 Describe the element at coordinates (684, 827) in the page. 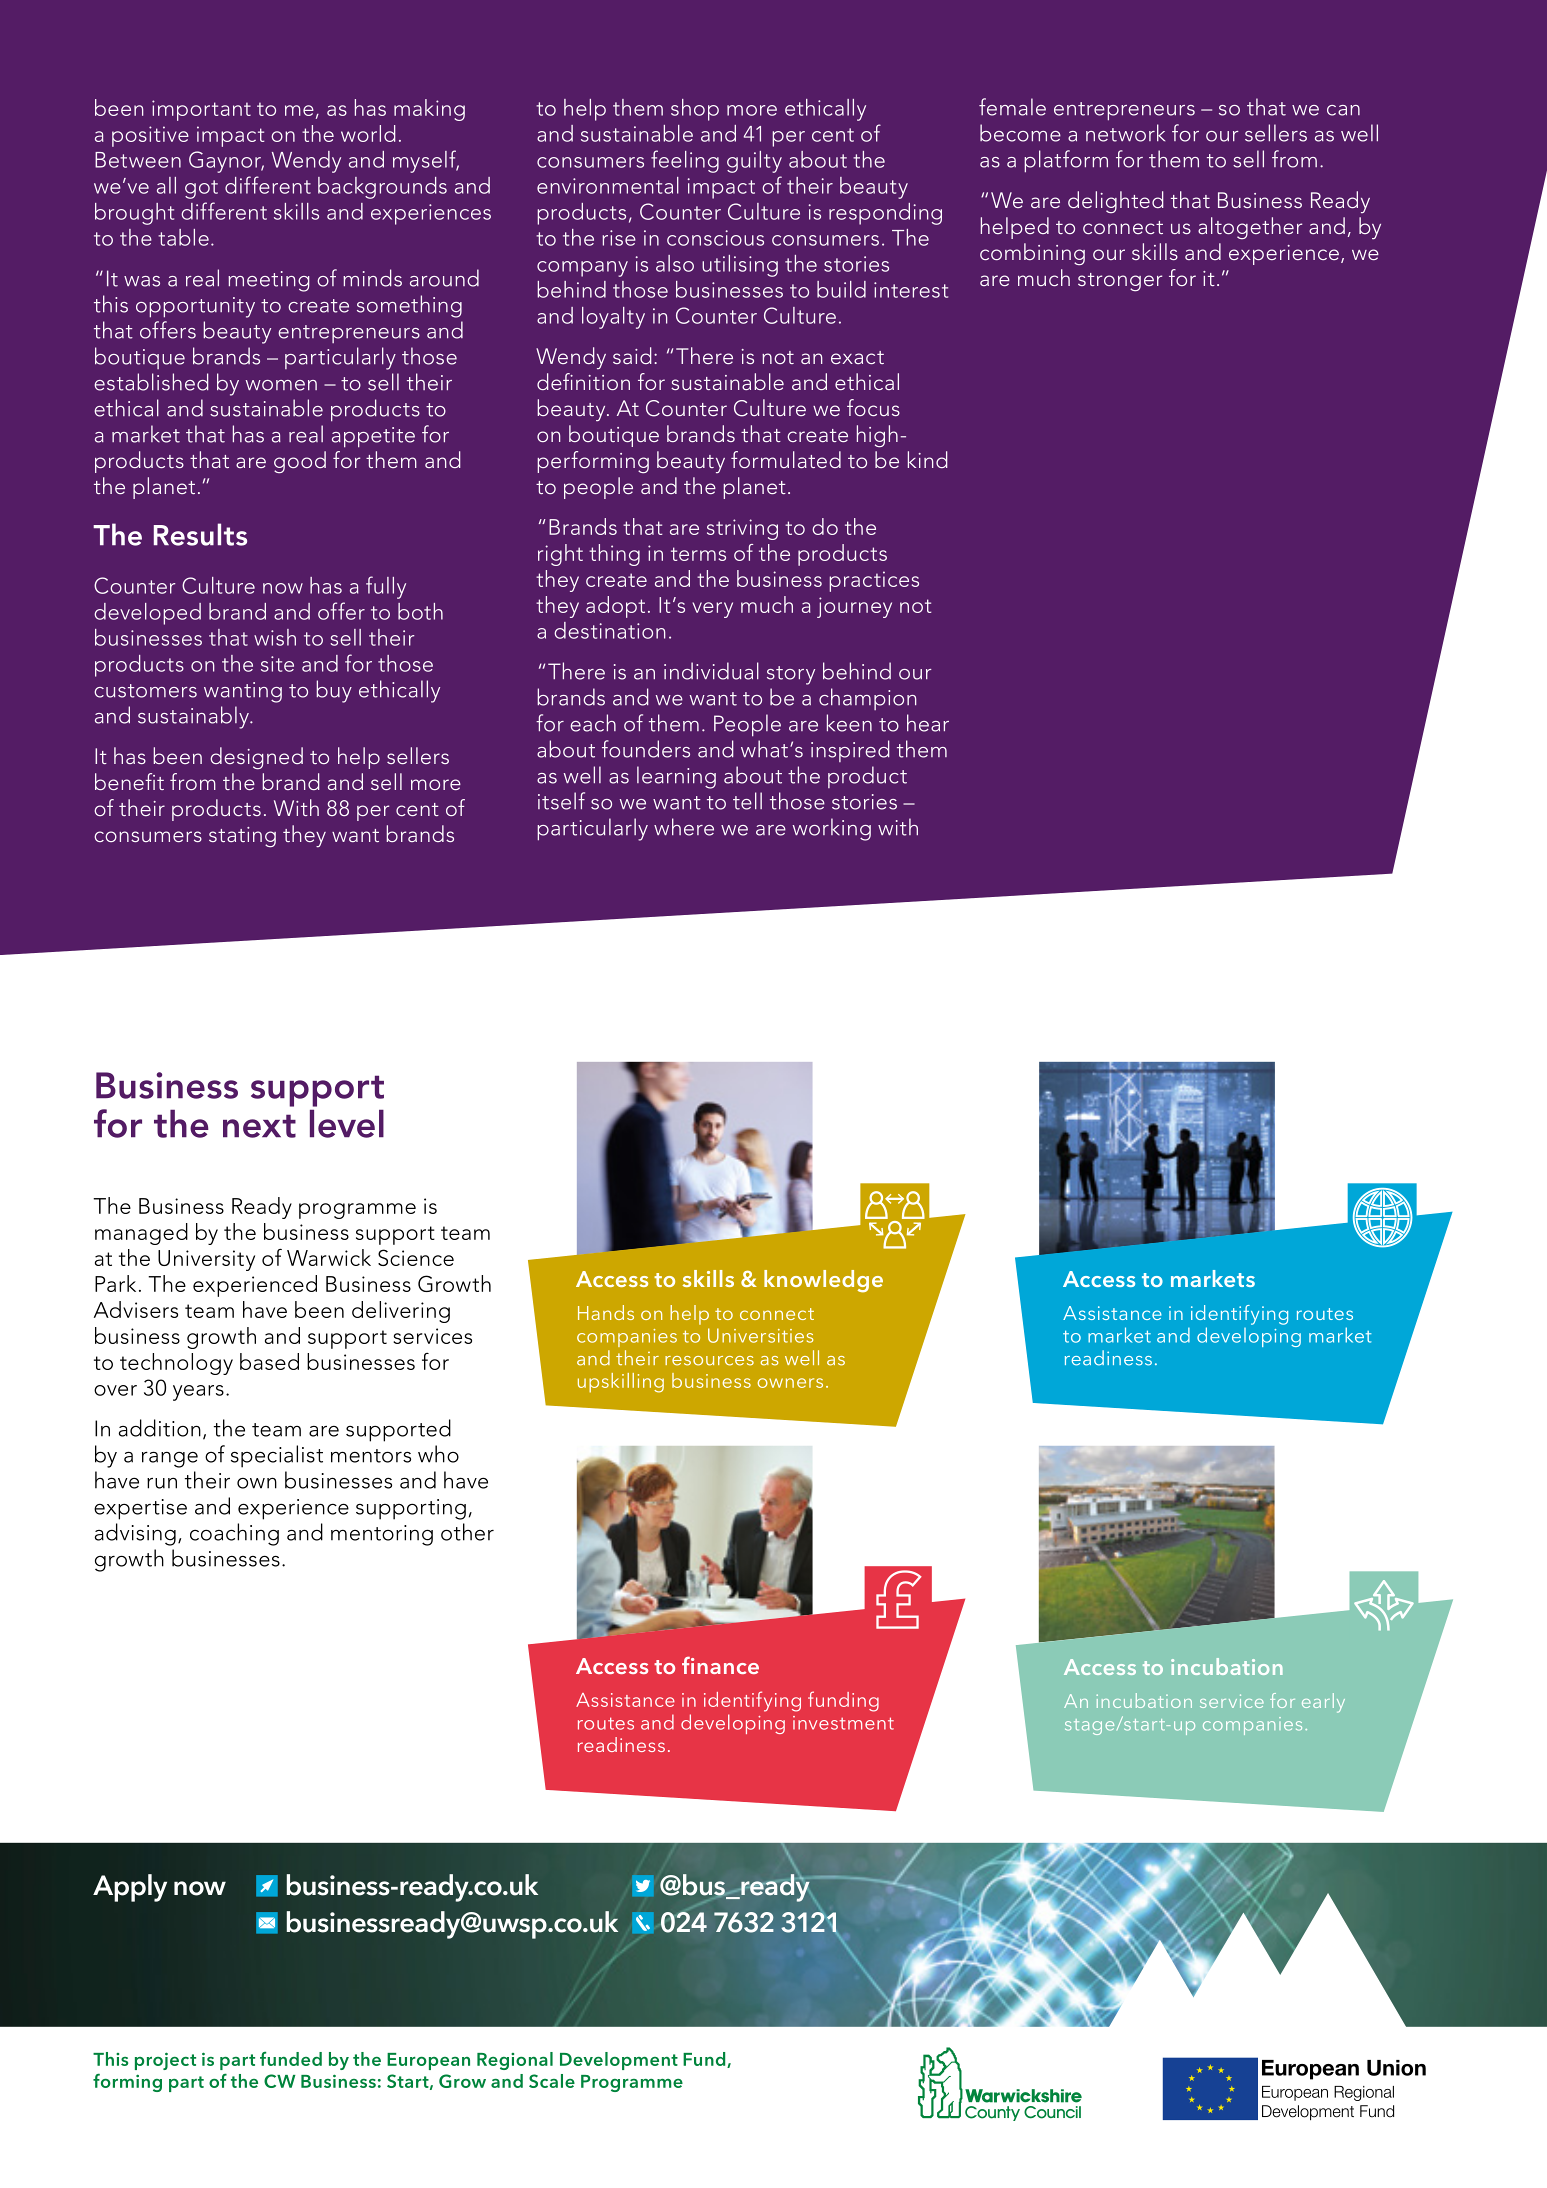

I see `where` at that location.
